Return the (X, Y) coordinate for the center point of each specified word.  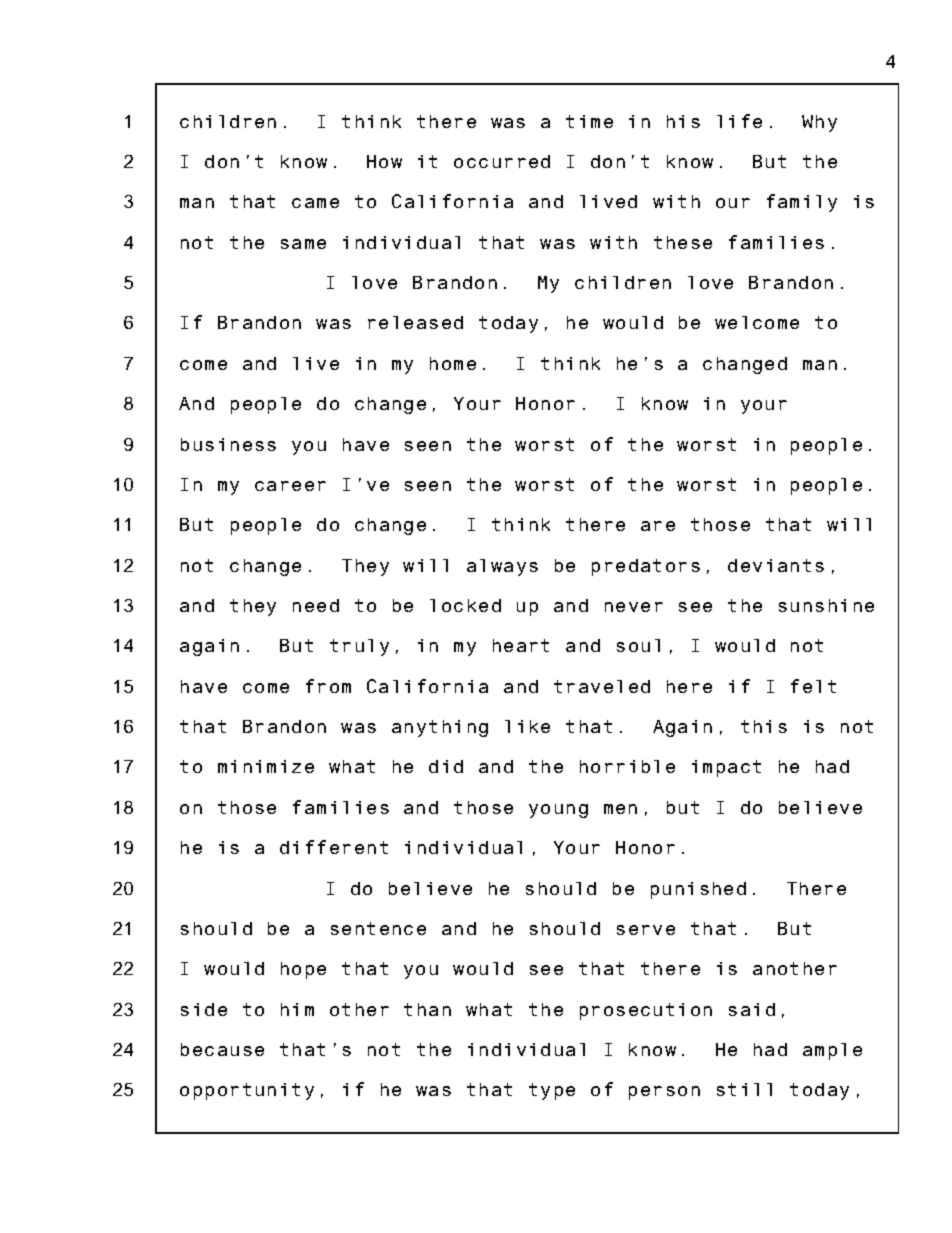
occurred (502, 161)
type (552, 1091)
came (315, 203)
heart (521, 645)
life (739, 121)
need (316, 605)
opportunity (247, 1091)
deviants (776, 565)
